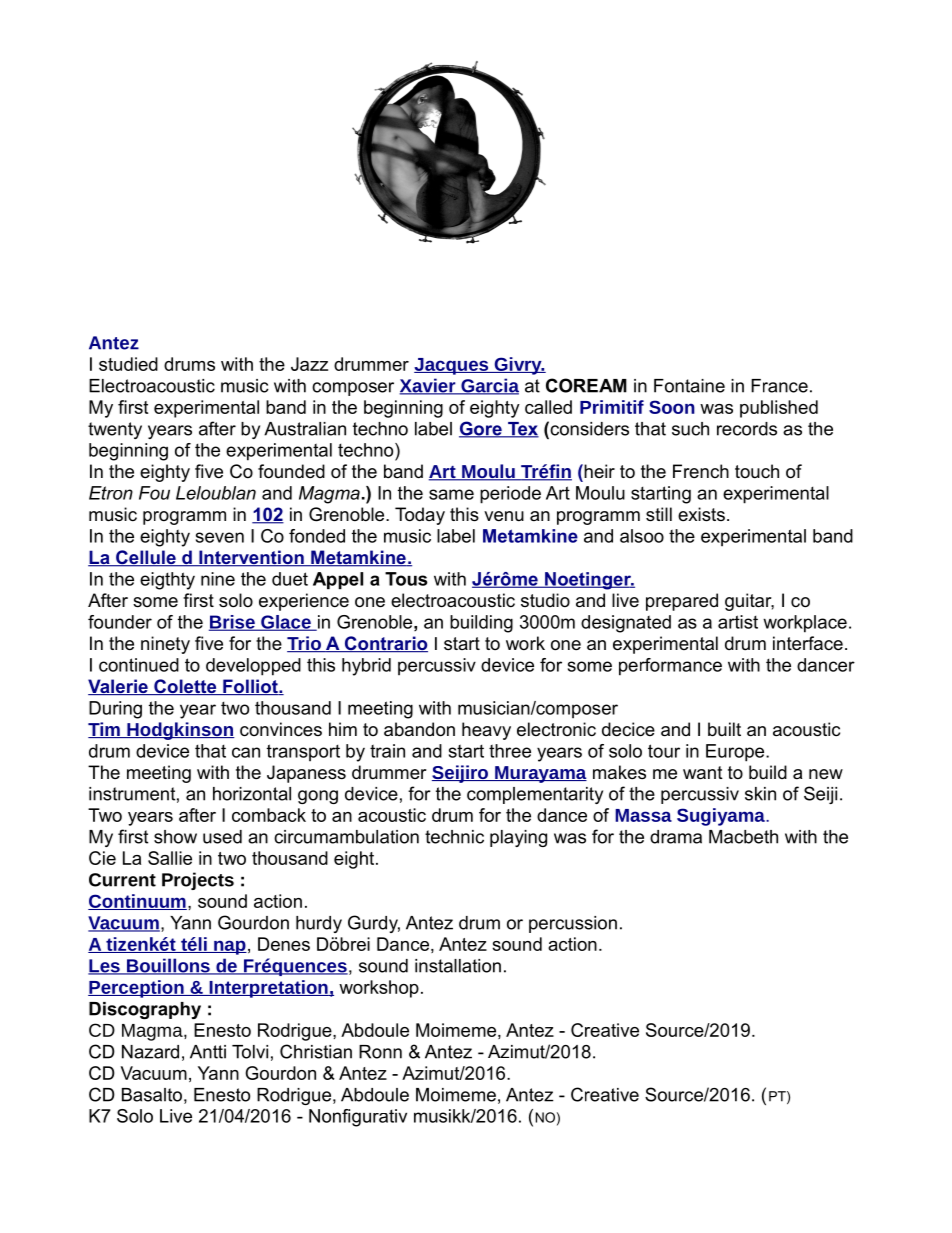 Image resolution: width=952 pixels, height=1233 pixels. Describe the element at coordinates (779, 386) in the screenshot. I see `France` at that location.
